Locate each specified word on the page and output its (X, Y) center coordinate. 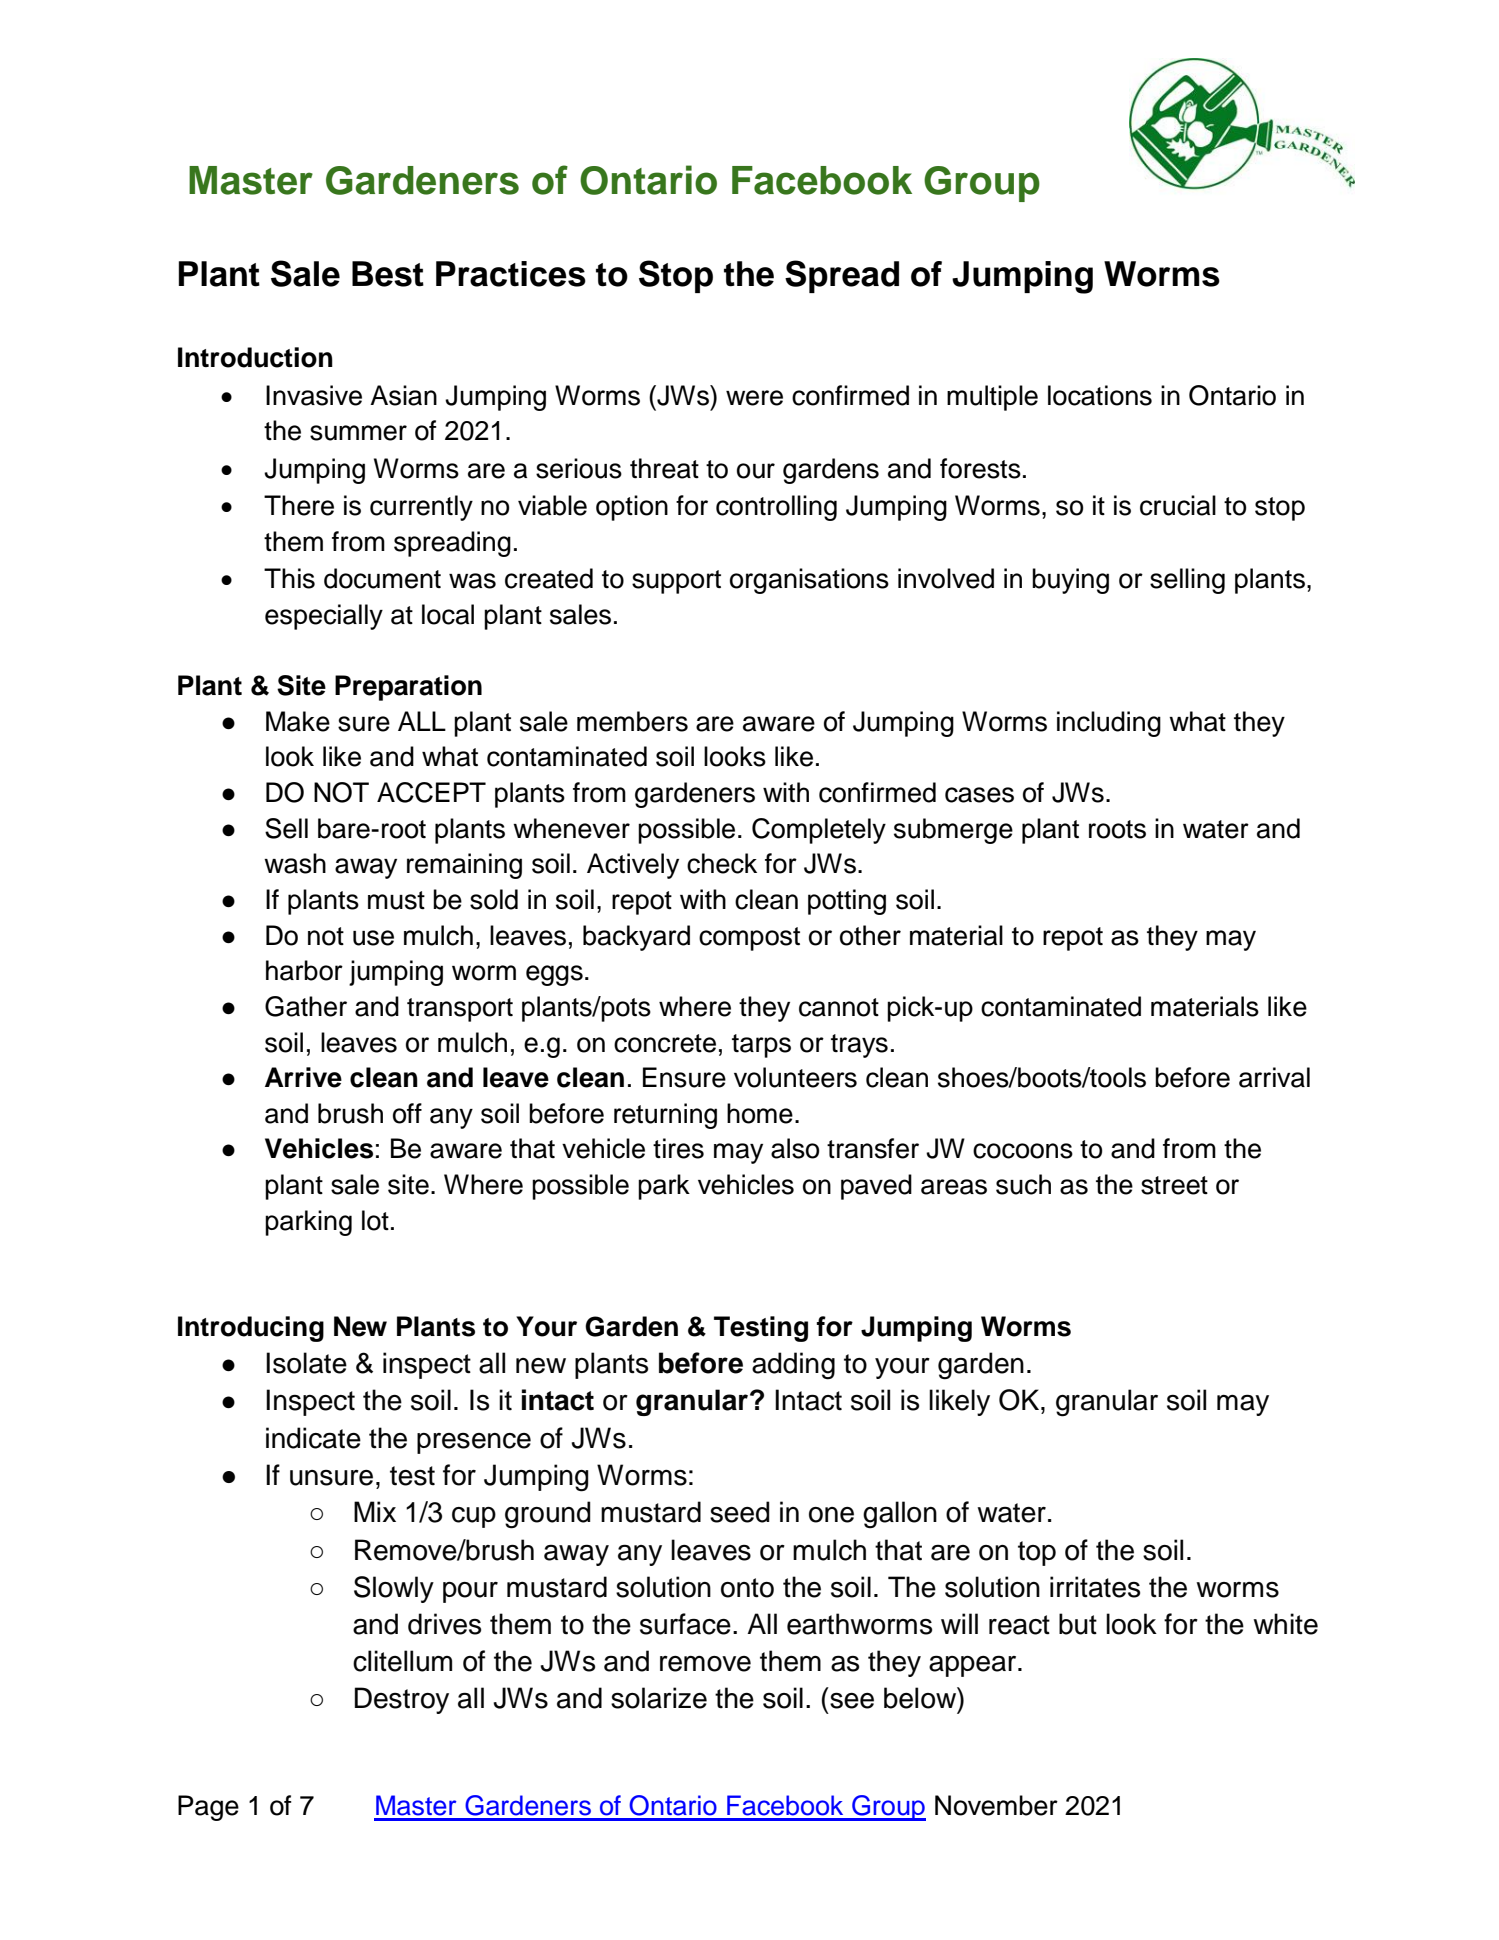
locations (1100, 395)
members (632, 721)
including (1109, 724)
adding (793, 1366)
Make (298, 721)
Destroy (402, 1700)
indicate (313, 1438)
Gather (306, 1006)
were (754, 398)
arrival (1274, 1077)
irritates (1095, 1587)
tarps (761, 1046)
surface (685, 1624)
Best (388, 274)
